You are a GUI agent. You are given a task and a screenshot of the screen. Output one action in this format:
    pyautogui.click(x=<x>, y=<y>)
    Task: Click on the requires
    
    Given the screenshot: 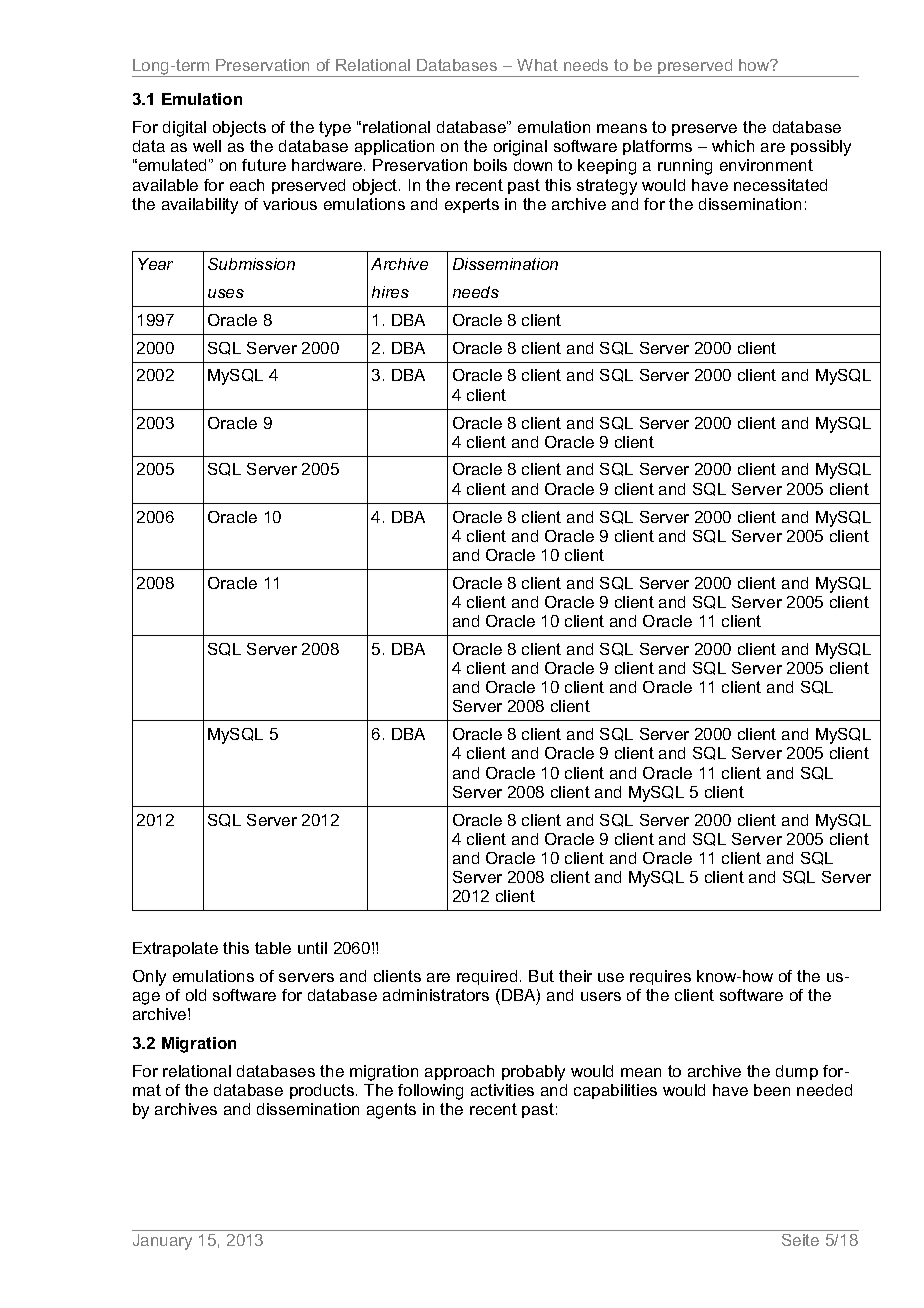 What is the action you would take?
    pyautogui.click(x=660, y=977)
